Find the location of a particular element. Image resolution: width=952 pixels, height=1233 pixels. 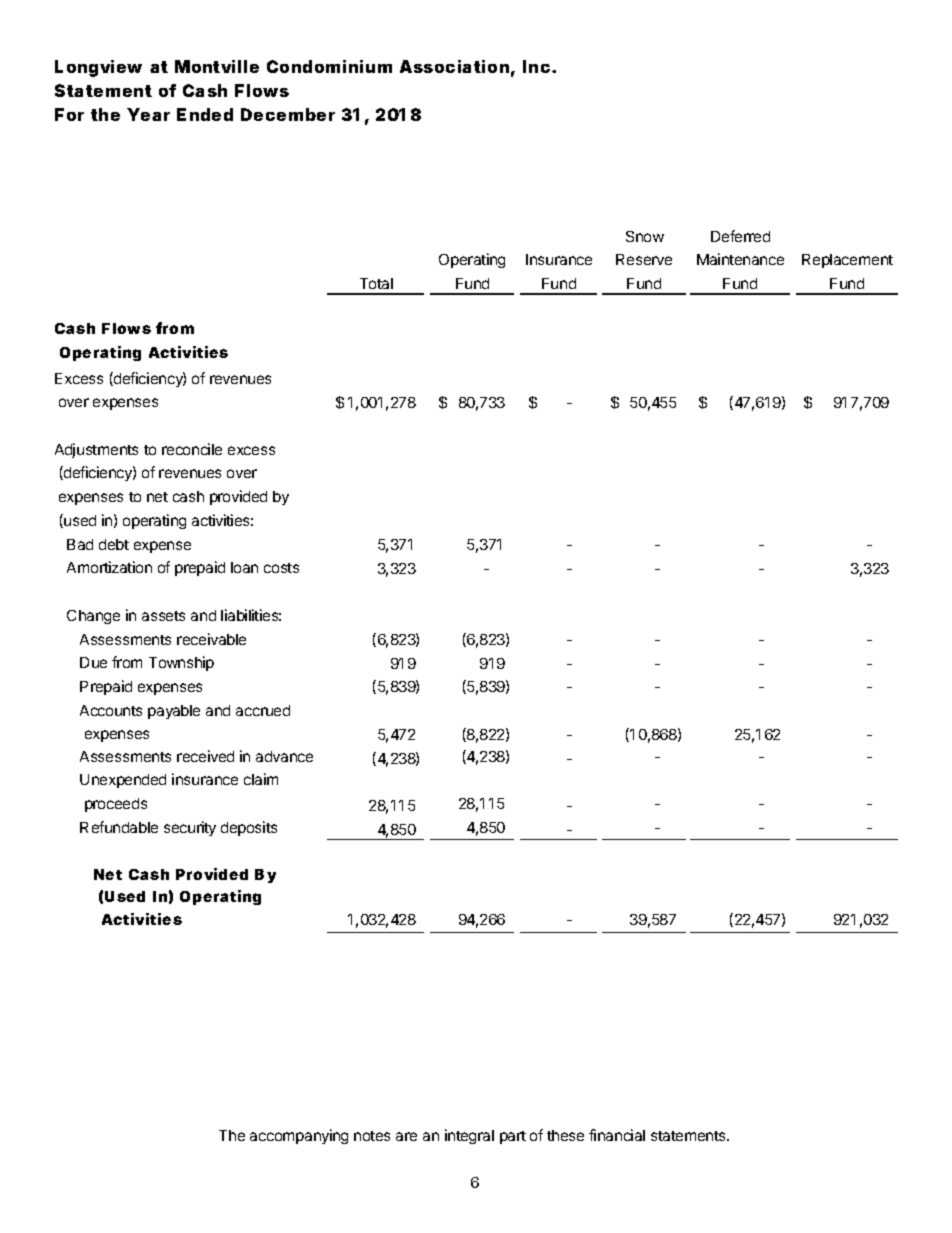

Year is located at coordinates (148, 114).
